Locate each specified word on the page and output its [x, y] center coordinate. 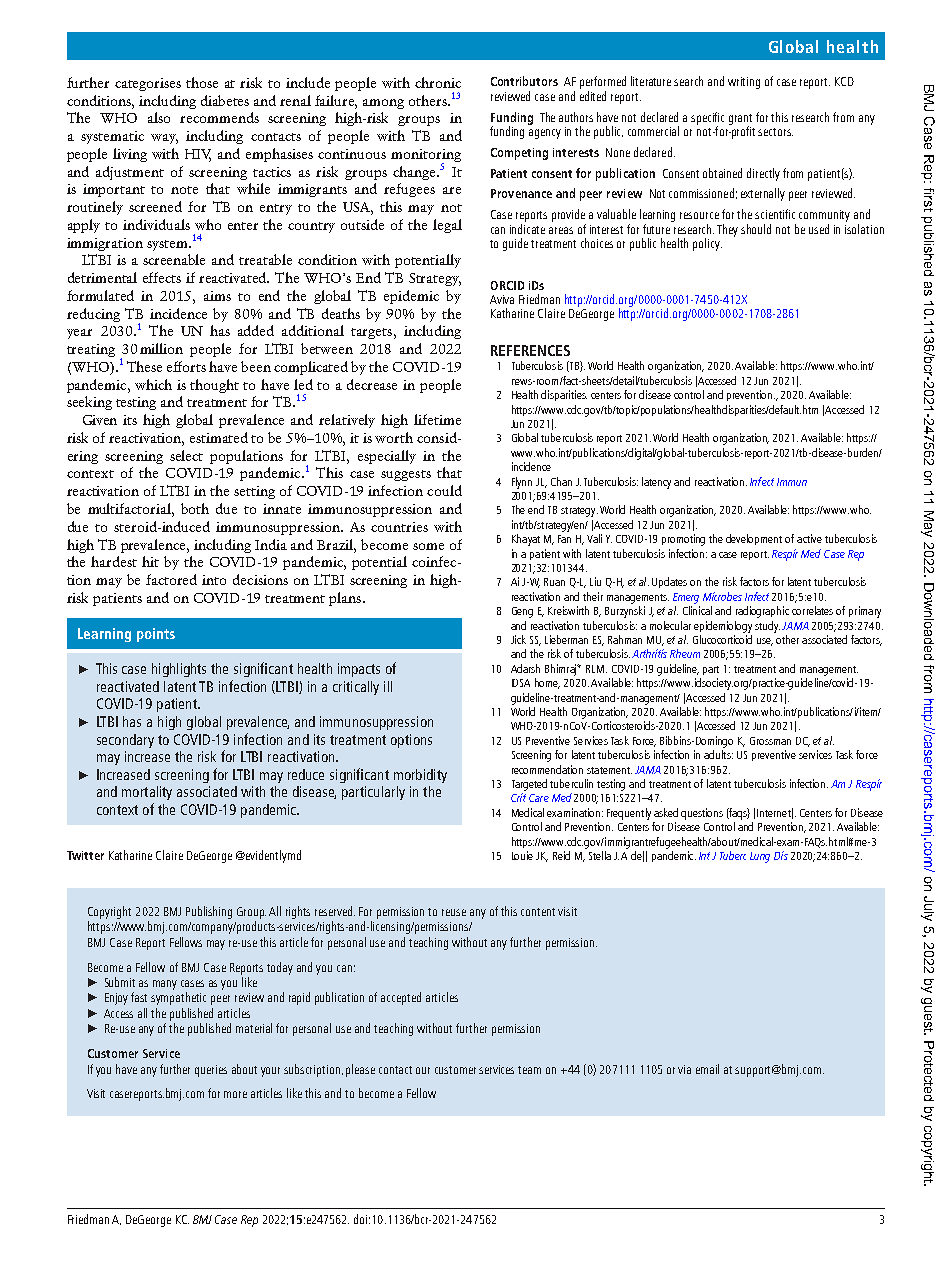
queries [211, 1071]
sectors [775, 132]
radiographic [762, 612]
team [529, 1070]
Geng [522, 612]
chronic [438, 82]
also [159, 117]
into [214, 580]
